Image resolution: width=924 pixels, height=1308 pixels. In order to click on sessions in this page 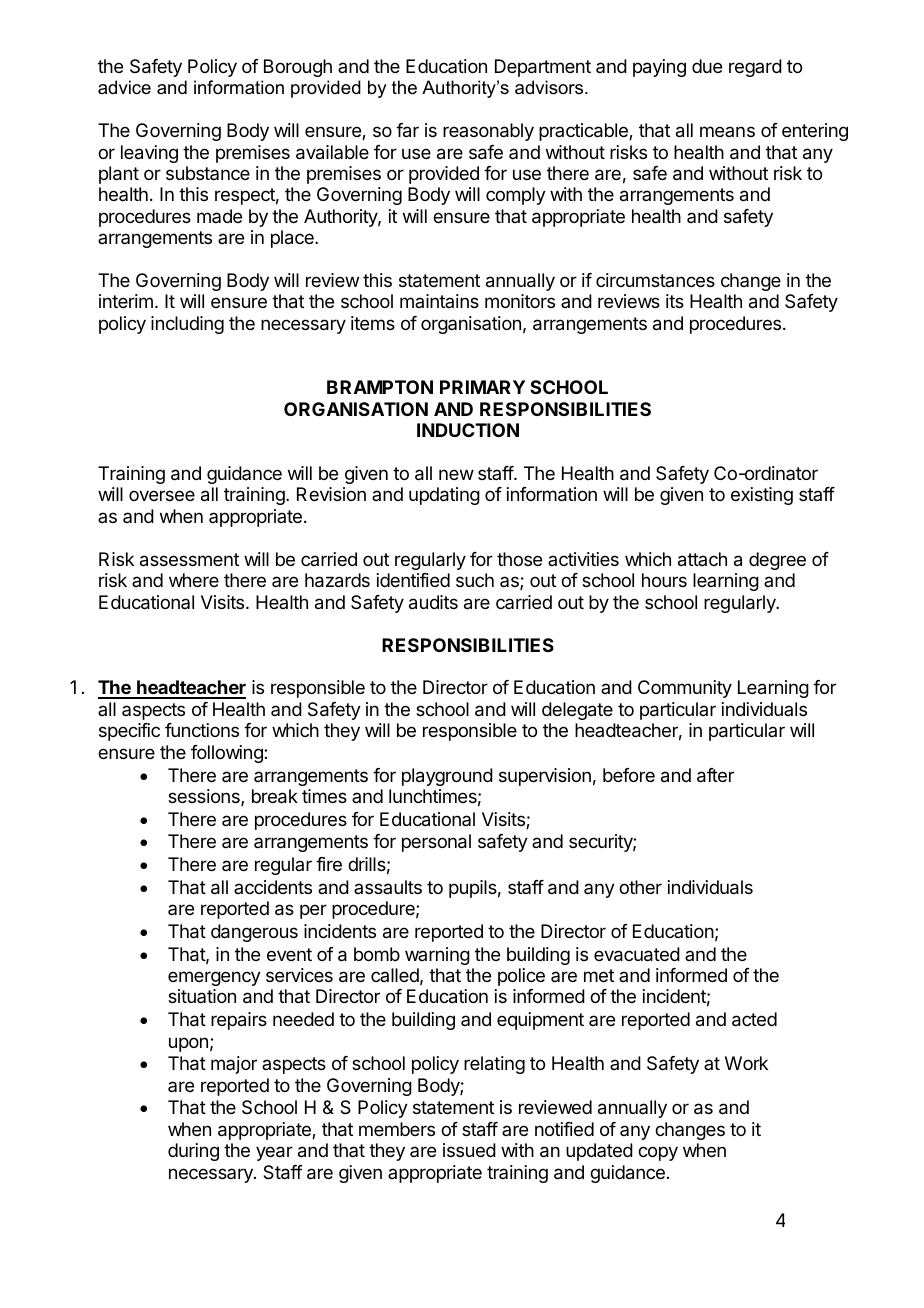, I will do `click(205, 797)`.
